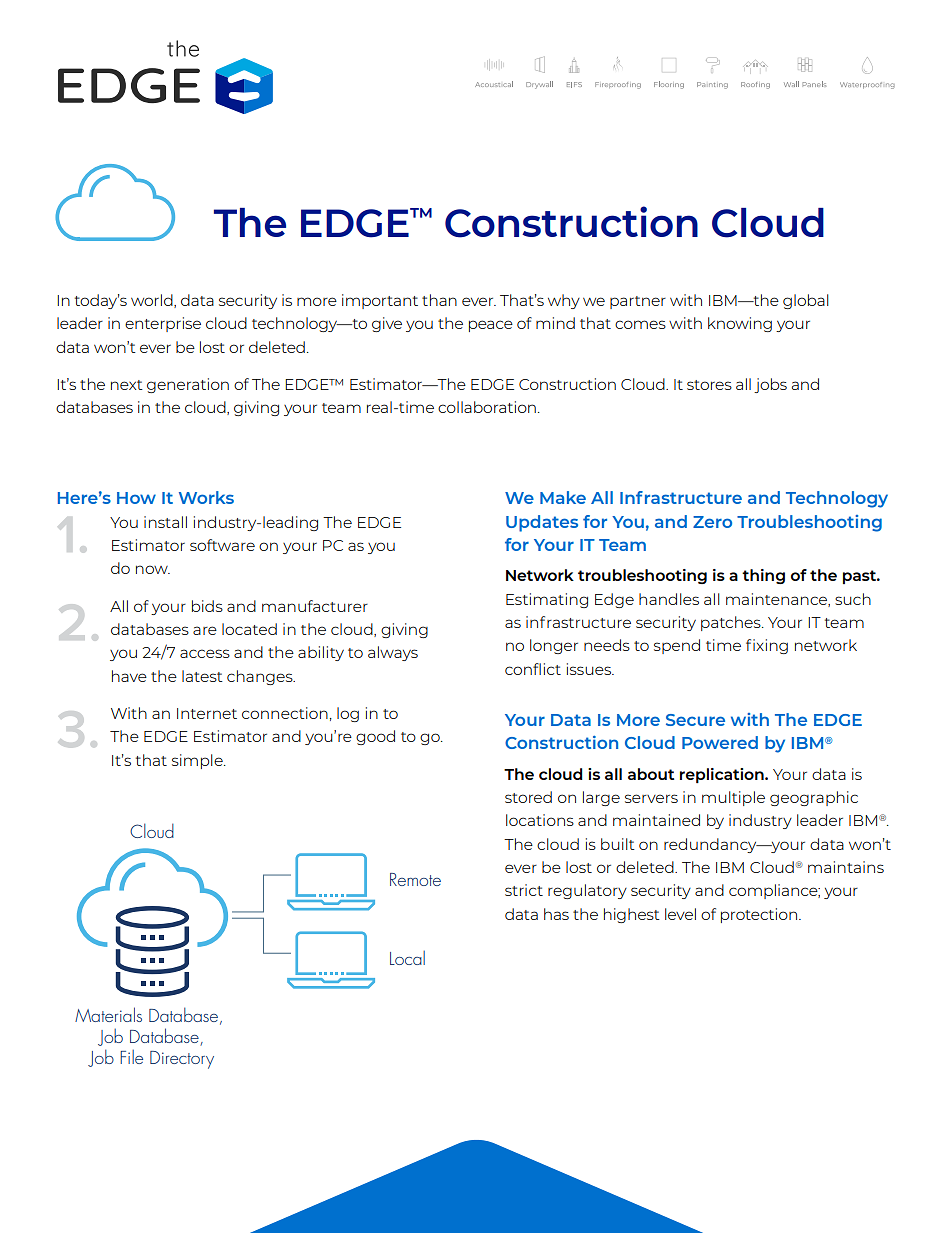 The width and height of the screenshot is (952, 1233). What do you see at coordinates (740, 324) in the screenshot?
I see `knowing` at bounding box center [740, 324].
